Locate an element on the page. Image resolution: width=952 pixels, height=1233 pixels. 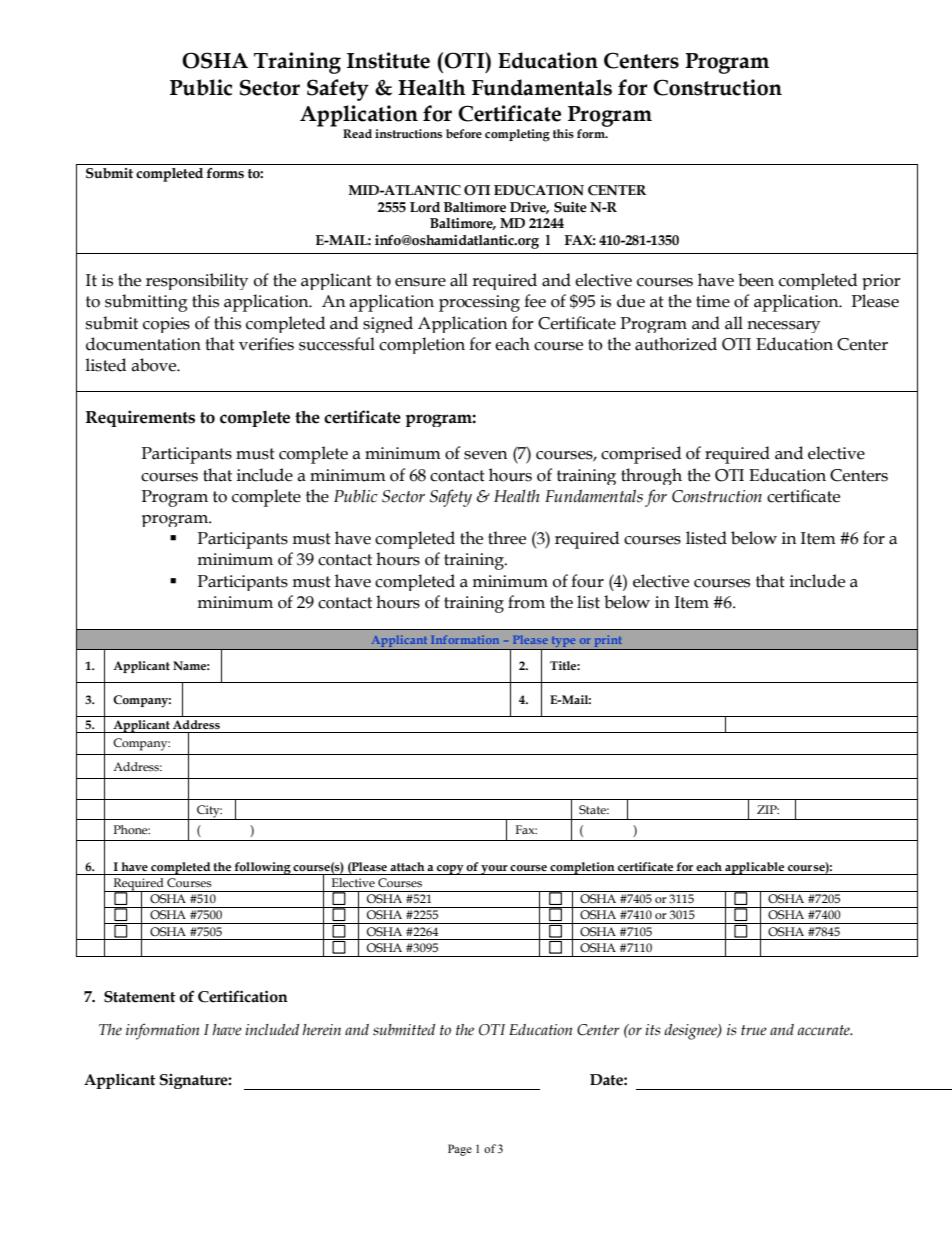
necessary is located at coordinates (783, 327).
